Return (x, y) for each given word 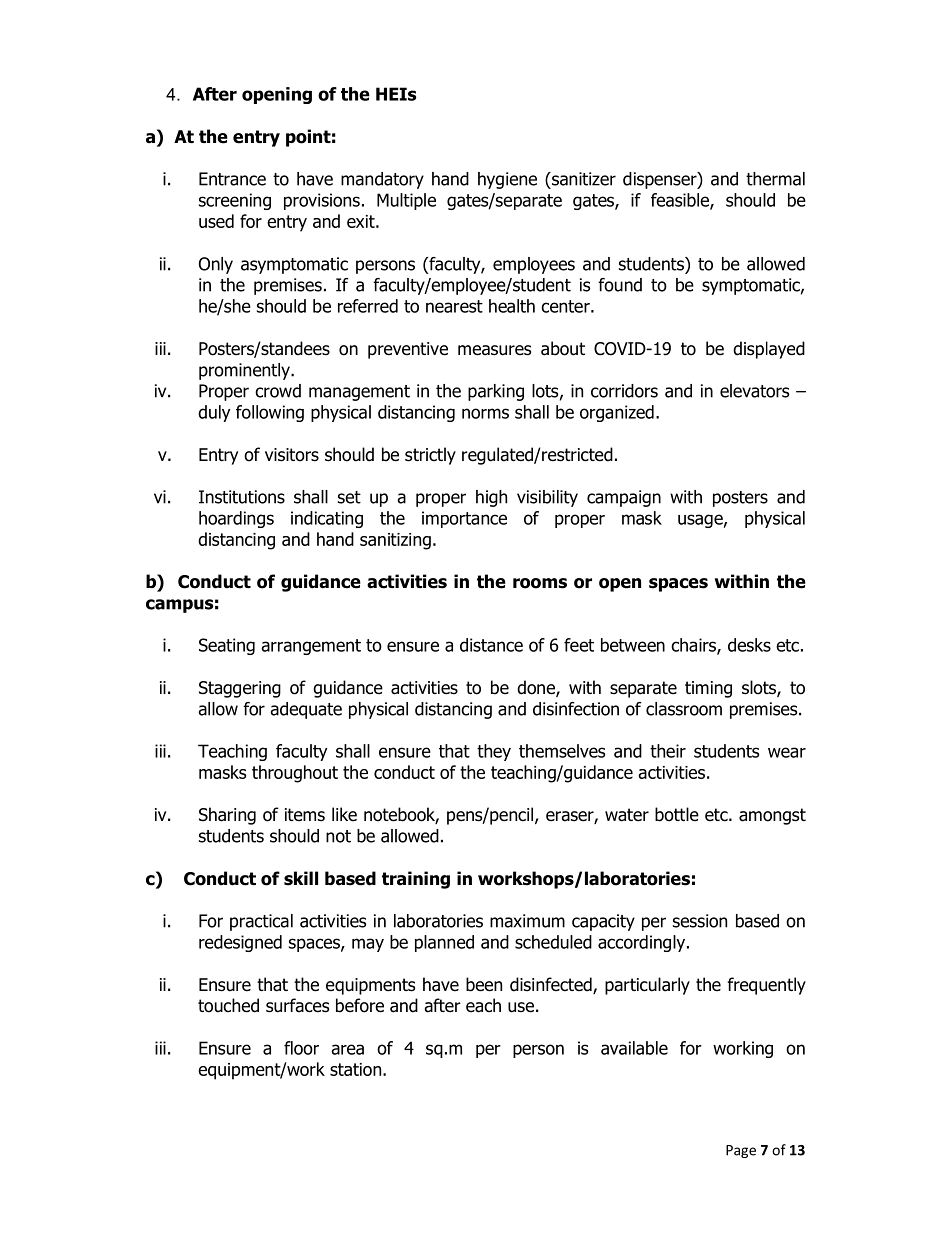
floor (301, 1048)
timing (708, 689)
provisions (322, 201)
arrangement (311, 647)
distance (491, 645)
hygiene (507, 180)
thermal (775, 179)
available (634, 1048)
